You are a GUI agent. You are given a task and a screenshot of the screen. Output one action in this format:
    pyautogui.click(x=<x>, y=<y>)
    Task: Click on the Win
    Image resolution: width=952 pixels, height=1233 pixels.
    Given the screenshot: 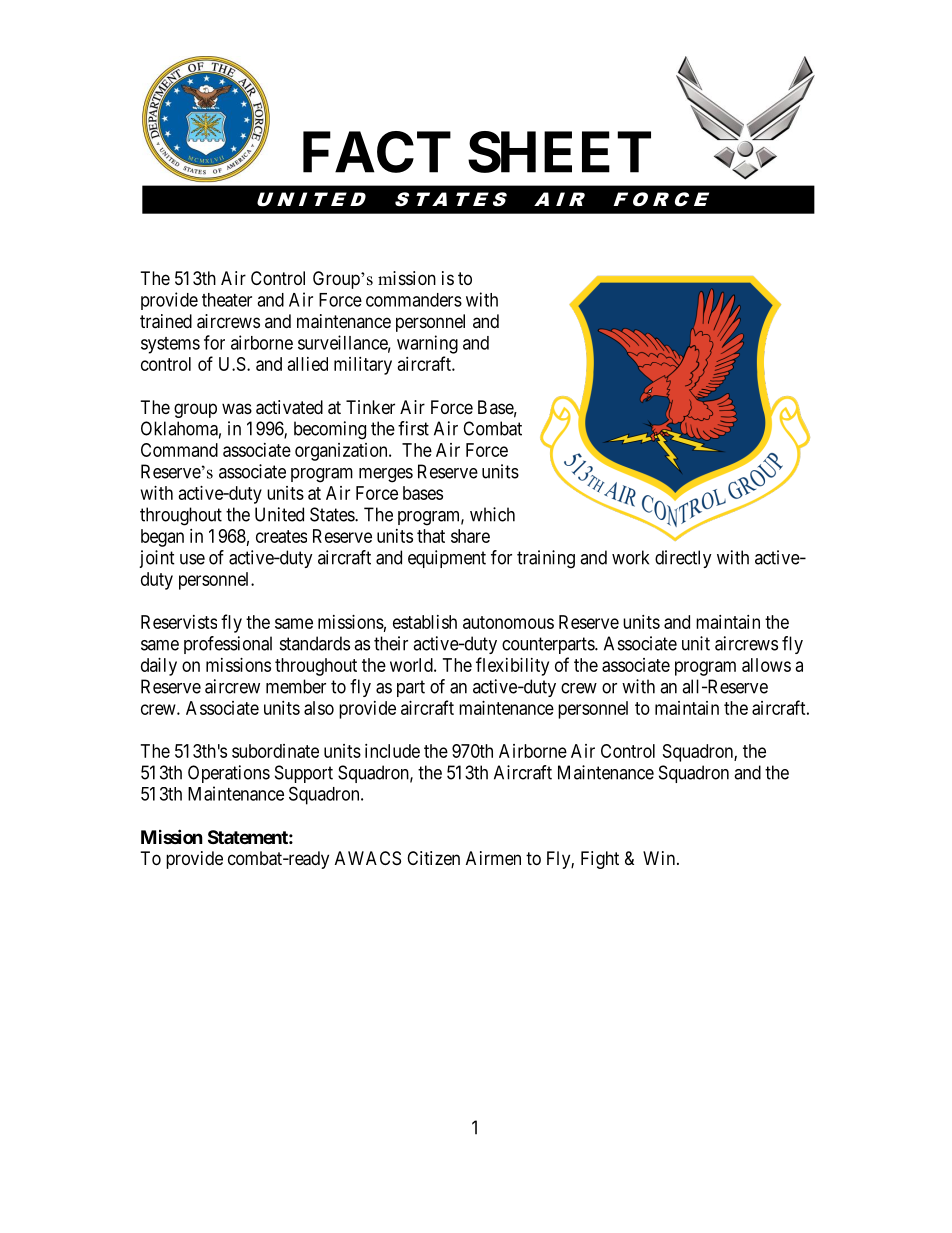 What is the action you would take?
    pyautogui.click(x=659, y=858)
